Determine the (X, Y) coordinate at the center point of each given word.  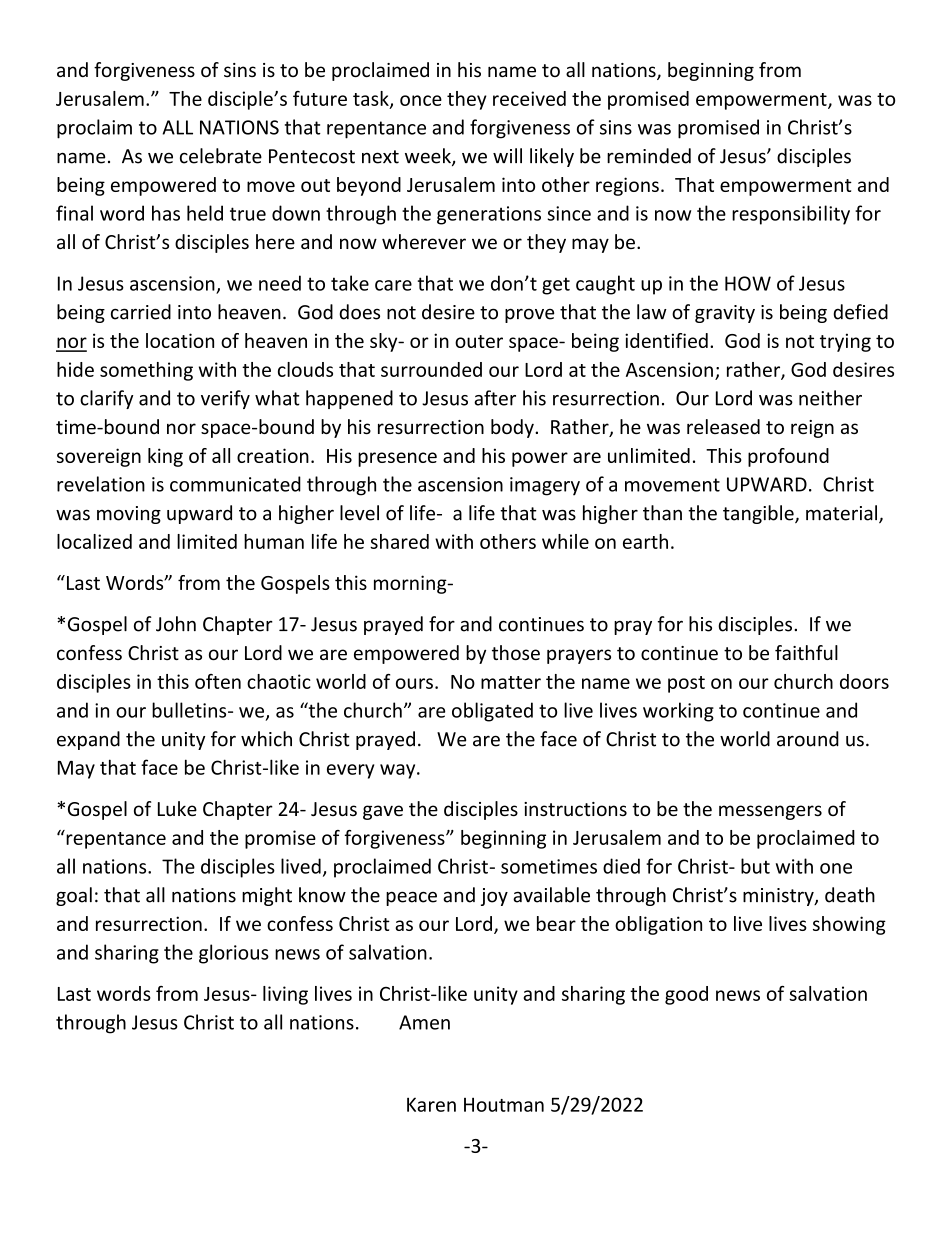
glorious (234, 954)
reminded (649, 156)
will (507, 155)
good (686, 995)
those (516, 652)
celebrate (221, 156)
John (176, 624)
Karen (431, 1104)
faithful (806, 652)
